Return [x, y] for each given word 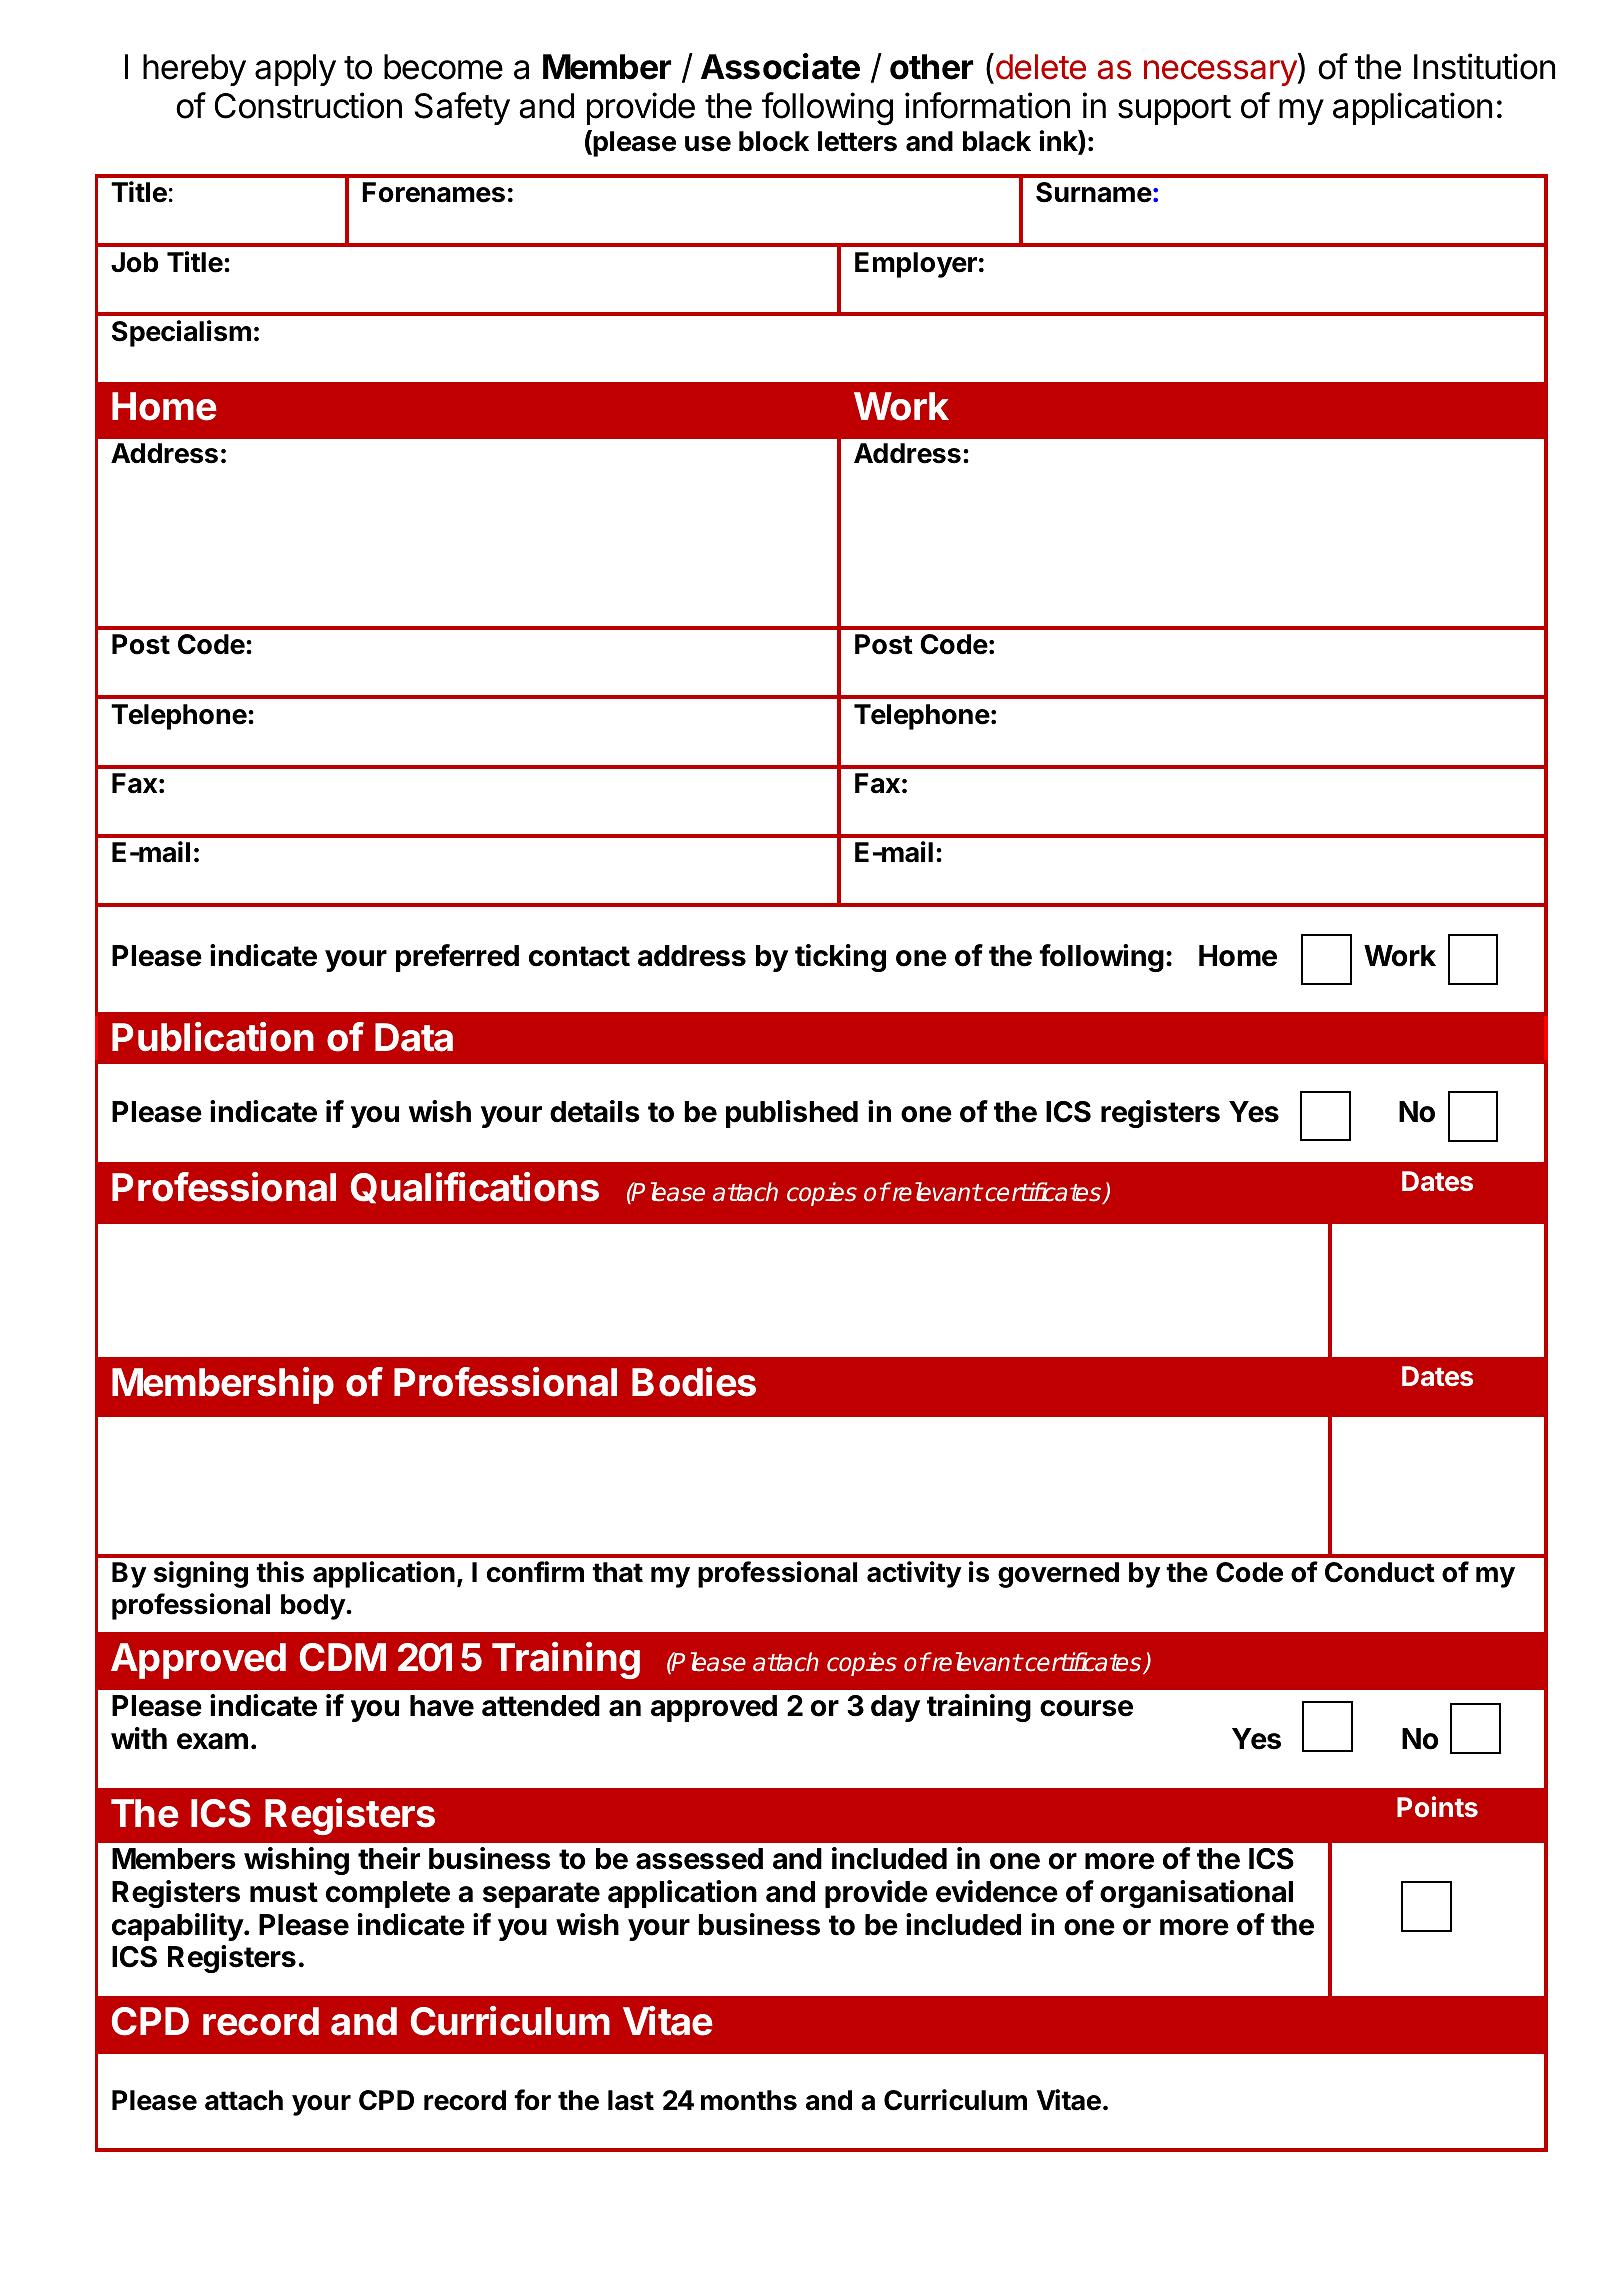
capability [178, 1927]
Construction [308, 105]
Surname [1094, 192]
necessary [1220, 73]
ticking [840, 958]
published [792, 1114]
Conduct [1380, 1572]
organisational [1196, 1894]
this [280, 1572]
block [774, 141]
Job [134, 262]
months [749, 2100]
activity [914, 1574]
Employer [916, 265]
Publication [213, 1037]
